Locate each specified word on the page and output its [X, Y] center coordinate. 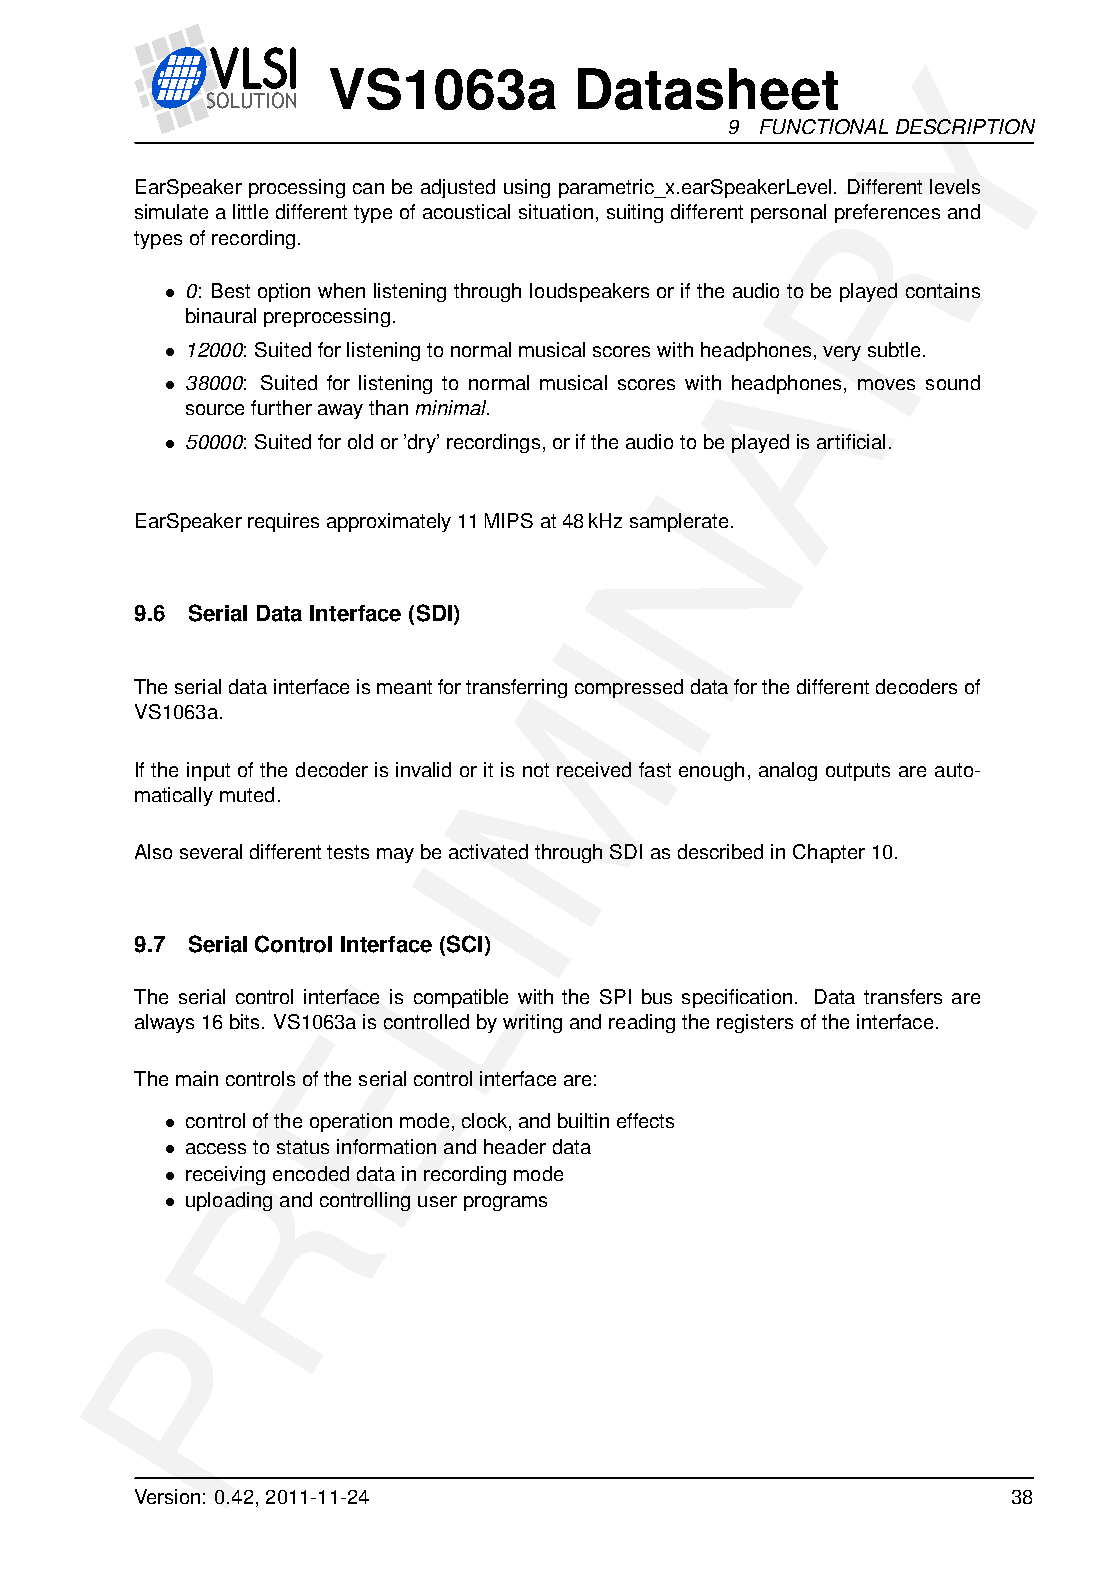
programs [505, 1203]
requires [283, 522]
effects [645, 1120]
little [250, 211]
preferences [887, 213]
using [527, 188]
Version [167, 1496]
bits [246, 1021]
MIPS [509, 520]
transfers [903, 996]
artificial [851, 441]
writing [532, 1023]
